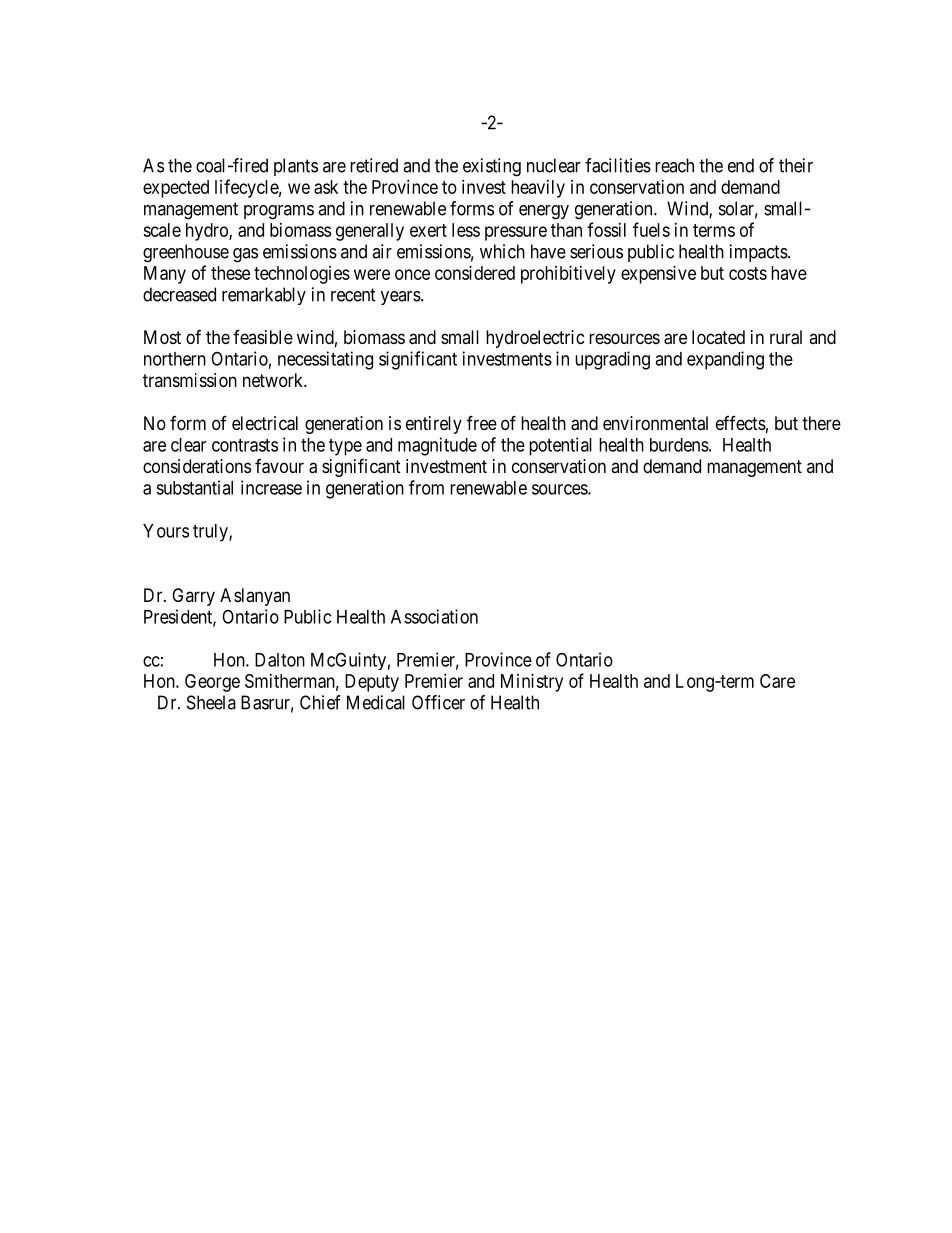  I want to click on George, so click(212, 683).
